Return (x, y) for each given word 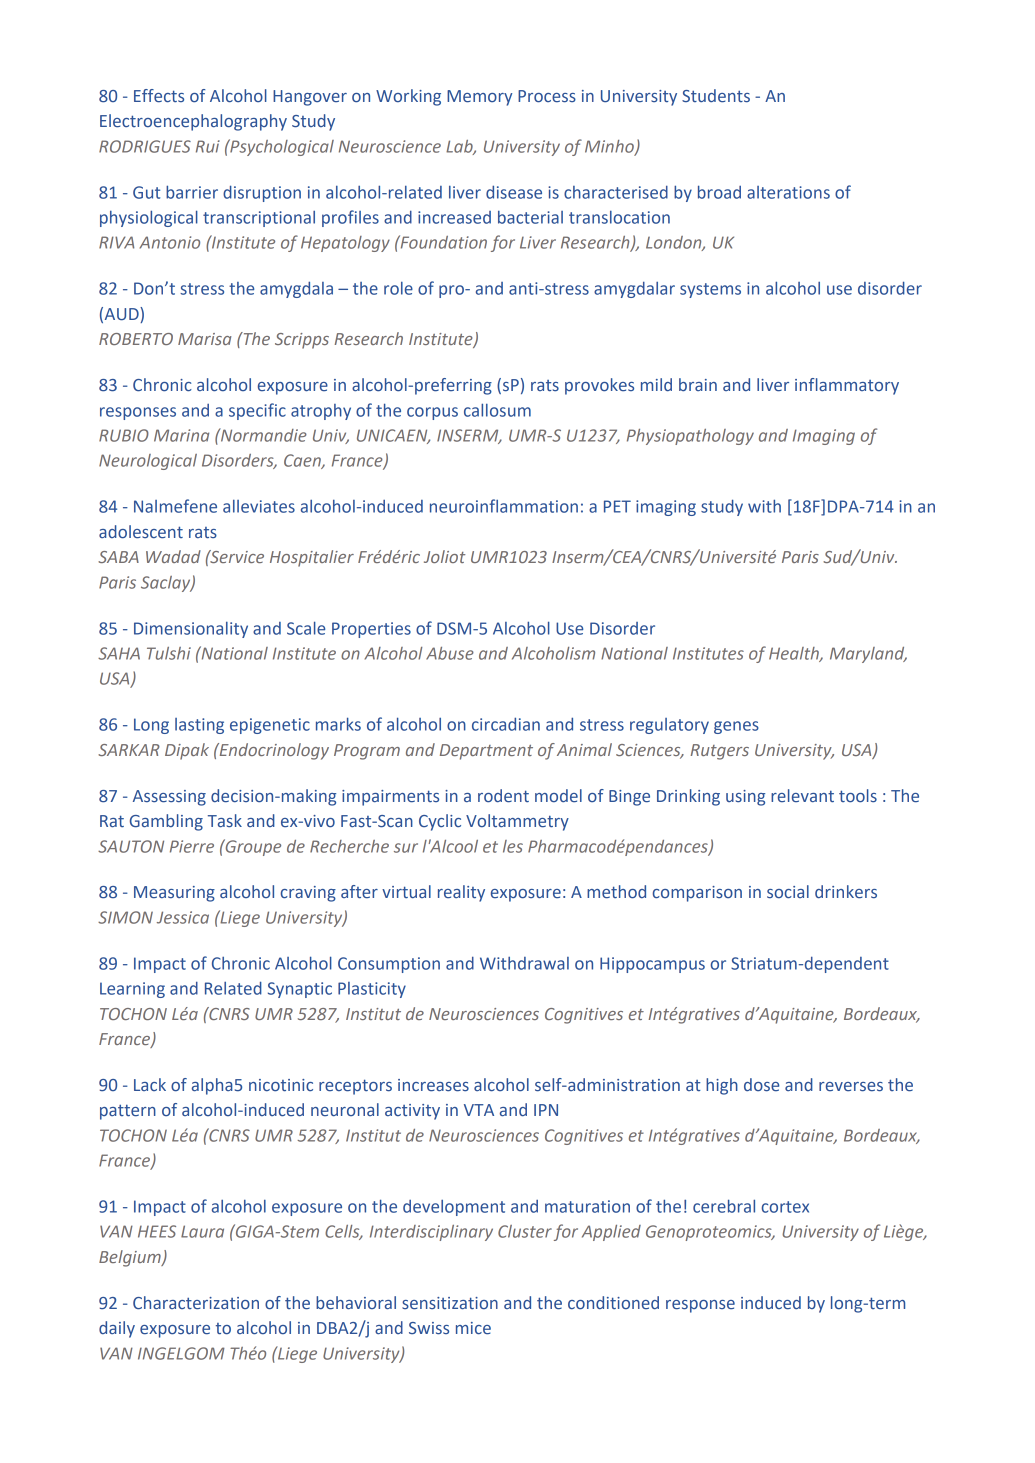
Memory (479, 98)
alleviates (259, 506)
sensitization (450, 1303)
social (788, 891)
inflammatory (847, 386)
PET (617, 506)
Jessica (183, 917)
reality (461, 893)
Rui (208, 146)
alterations (788, 192)
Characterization (196, 1303)
